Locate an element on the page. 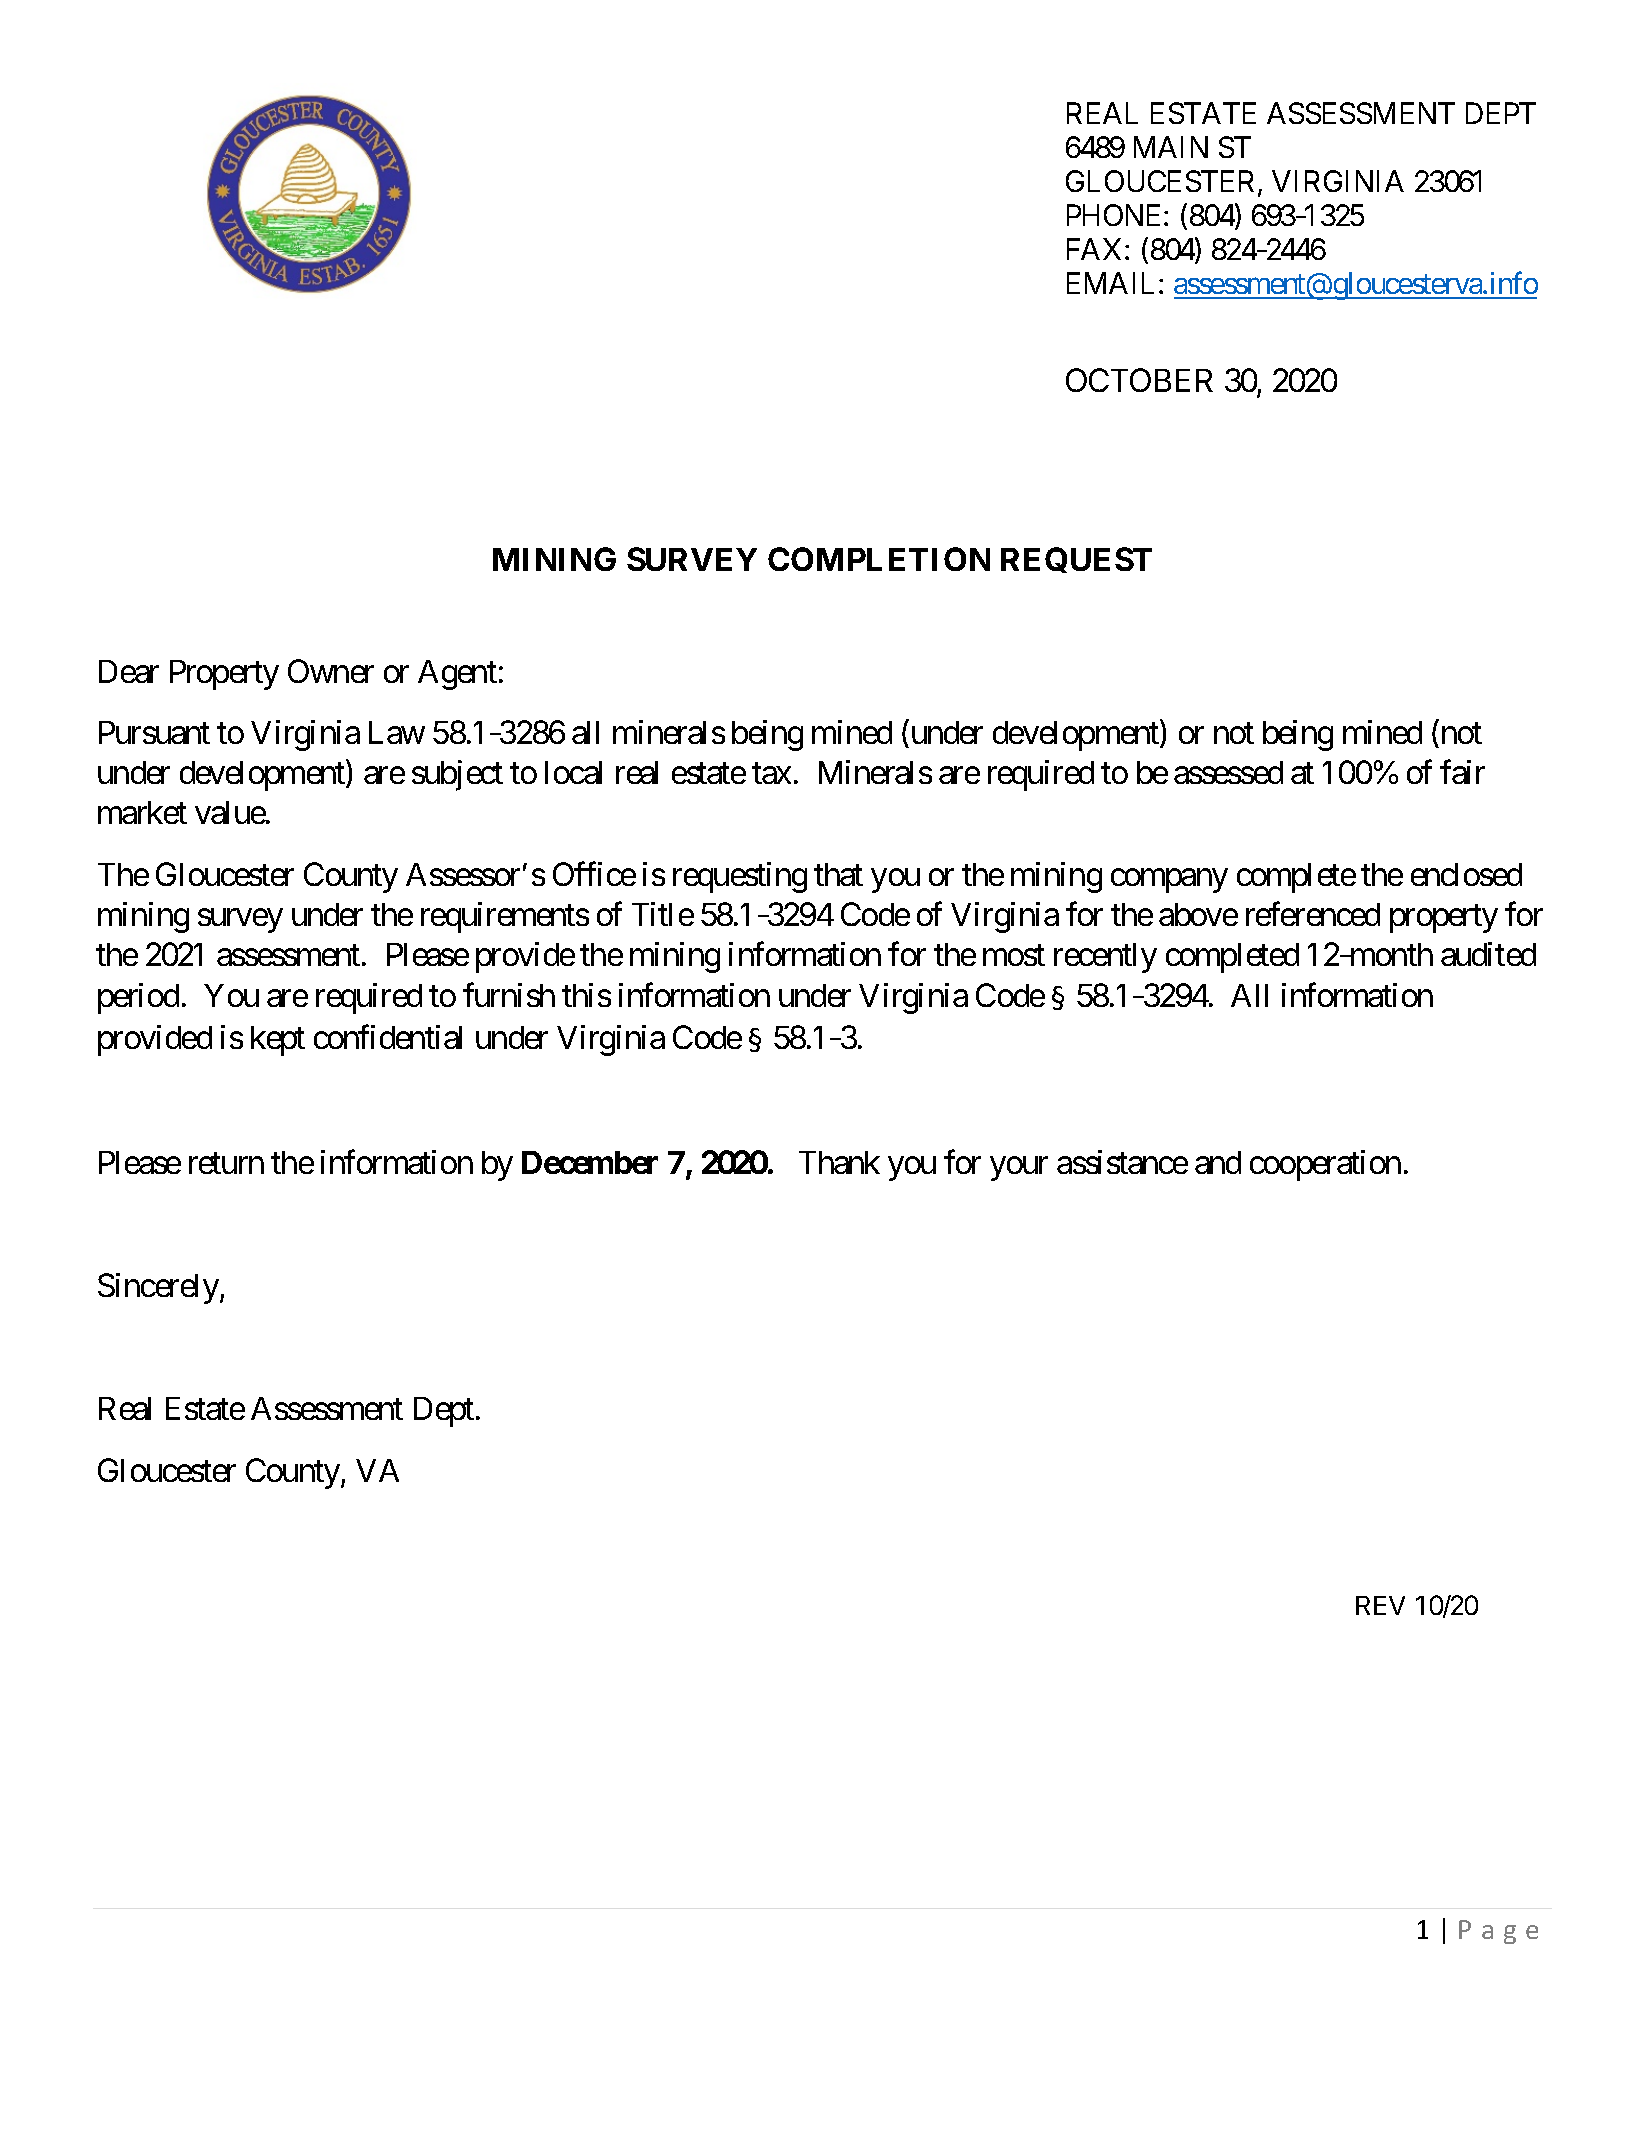 Image resolution: width=1645 pixels, height=2129 pixels. cooperation is located at coordinates (1325, 1165).
